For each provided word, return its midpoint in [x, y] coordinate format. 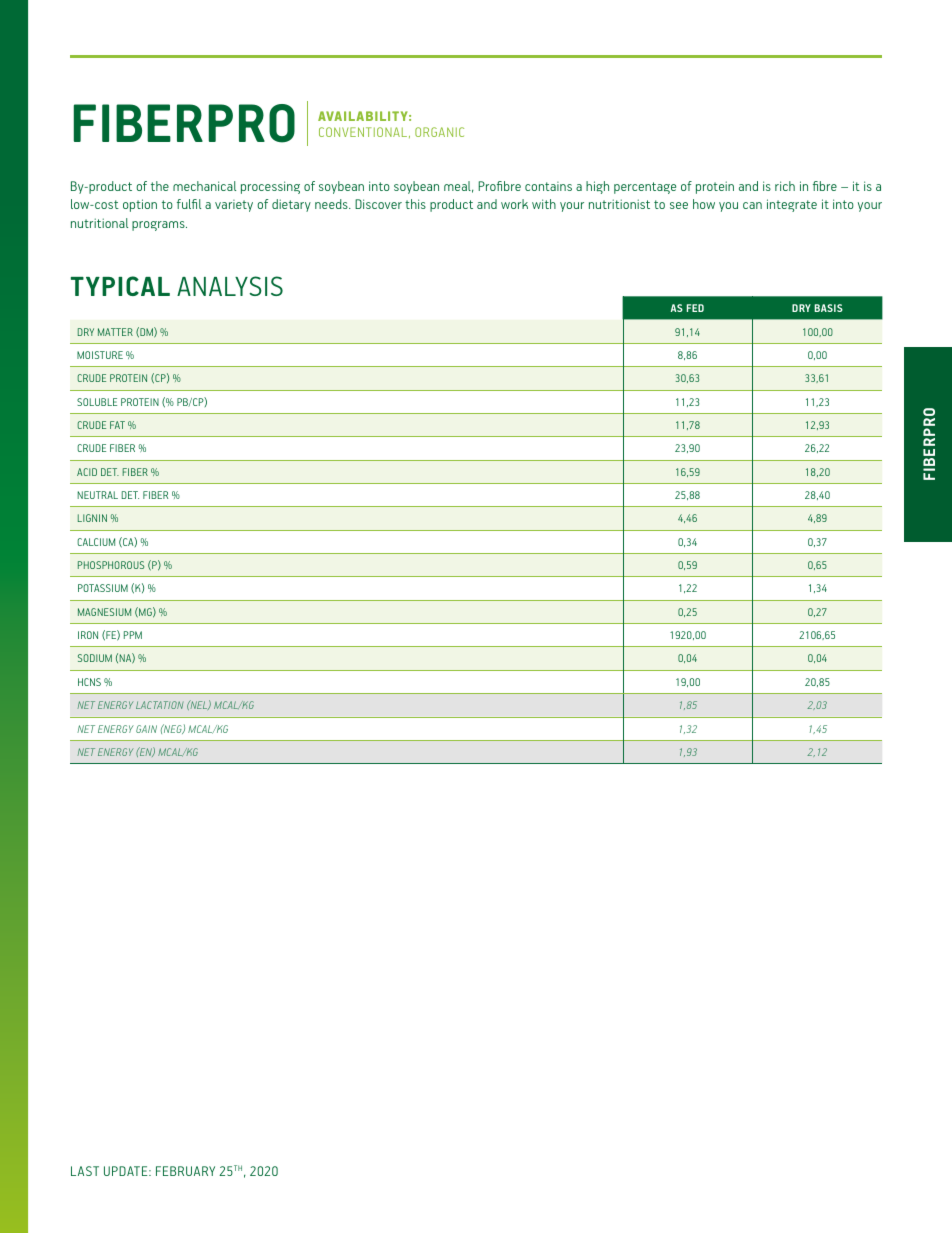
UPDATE [127, 1171]
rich [785, 186]
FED [695, 308]
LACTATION [159, 705]
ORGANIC [439, 132]
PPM [133, 635]
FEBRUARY [185, 1171]
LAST [85, 1171]
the [160, 186]
